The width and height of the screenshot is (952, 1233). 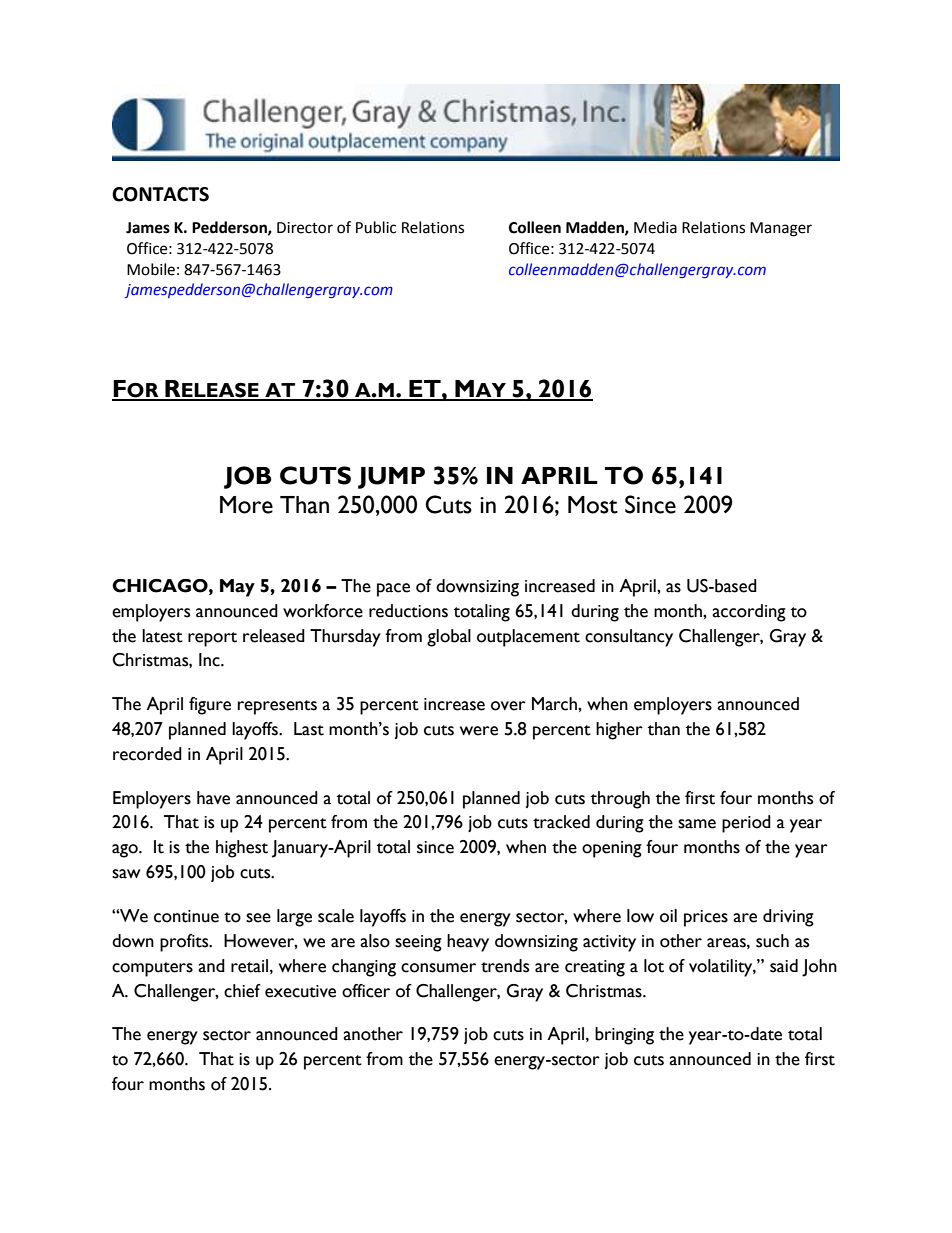 What do you see at coordinates (160, 194) in the screenshot?
I see `CONTACTS` at bounding box center [160, 194].
